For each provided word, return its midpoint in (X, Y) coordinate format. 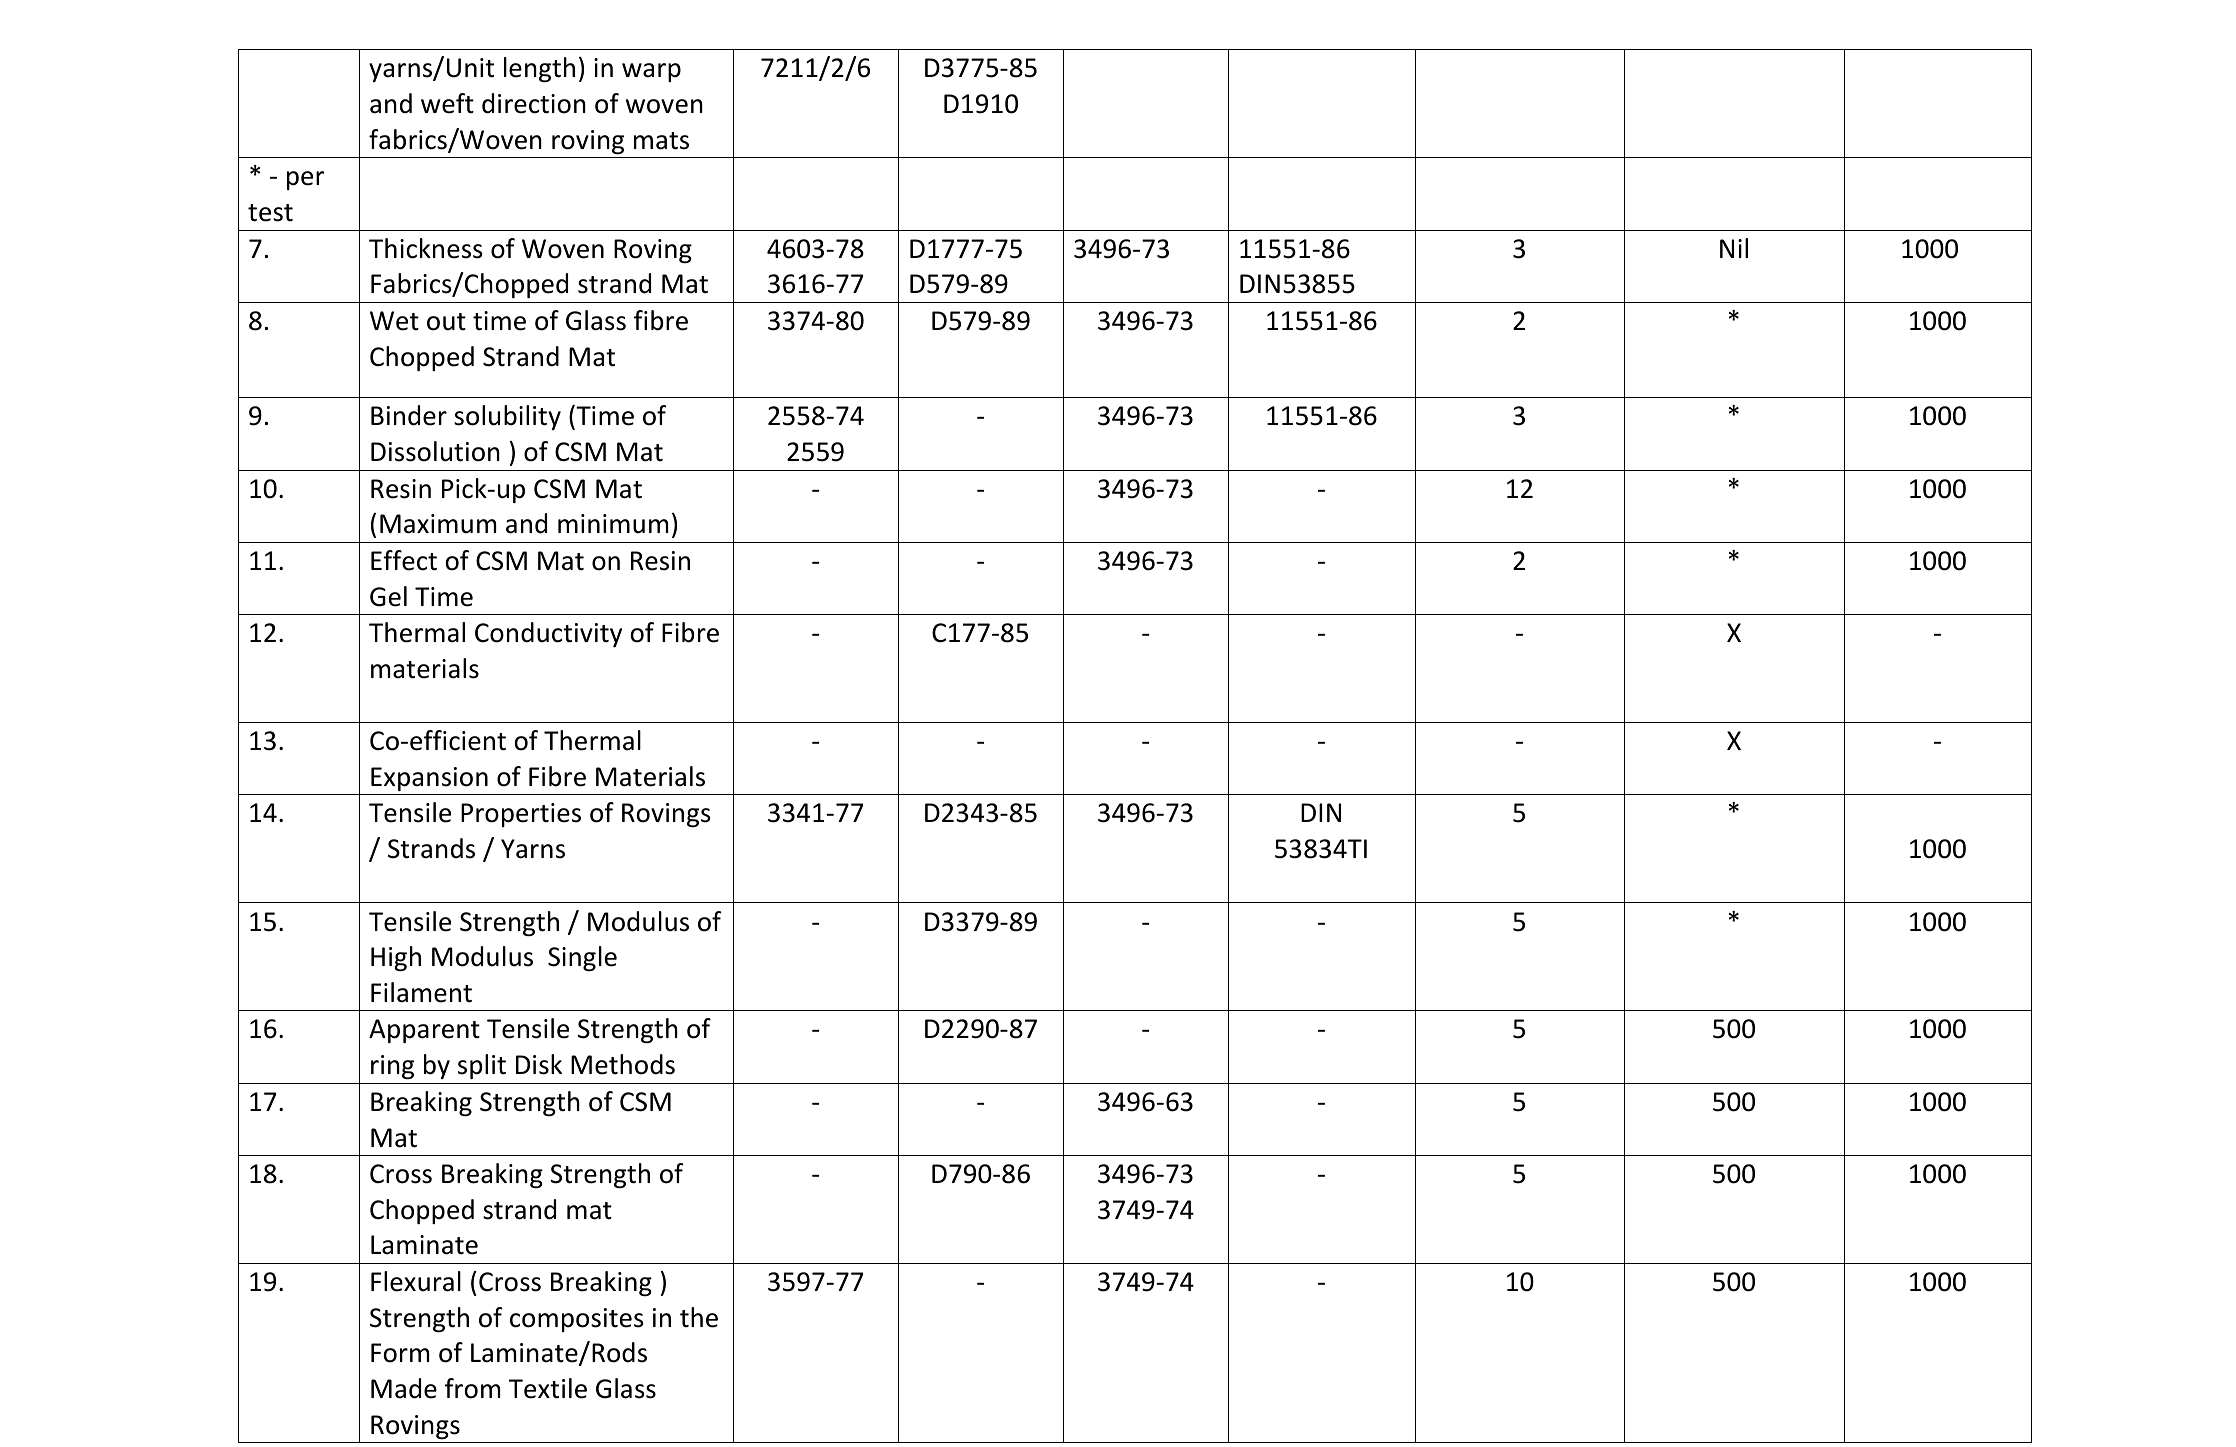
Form (400, 1353)
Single (582, 958)
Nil (1734, 248)
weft (447, 103)
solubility (507, 417)
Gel (388, 596)
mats (661, 141)
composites (576, 1320)
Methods (623, 1064)
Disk (539, 1064)
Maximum (438, 524)
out (446, 322)
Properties (521, 815)
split (482, 1066)
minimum (613, 524)
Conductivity (548, 634)
